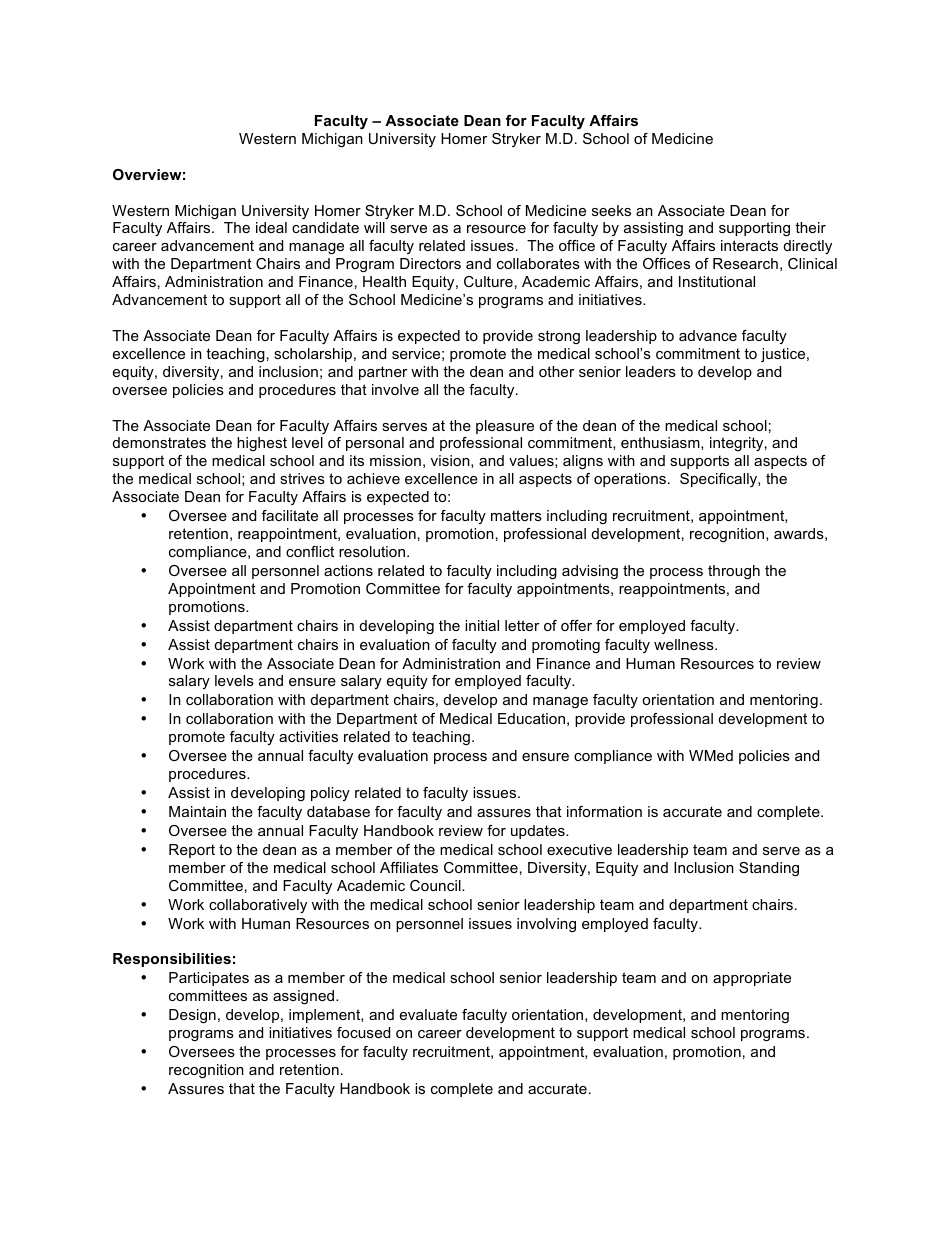  I want to click on updates, so click(539, 832).
